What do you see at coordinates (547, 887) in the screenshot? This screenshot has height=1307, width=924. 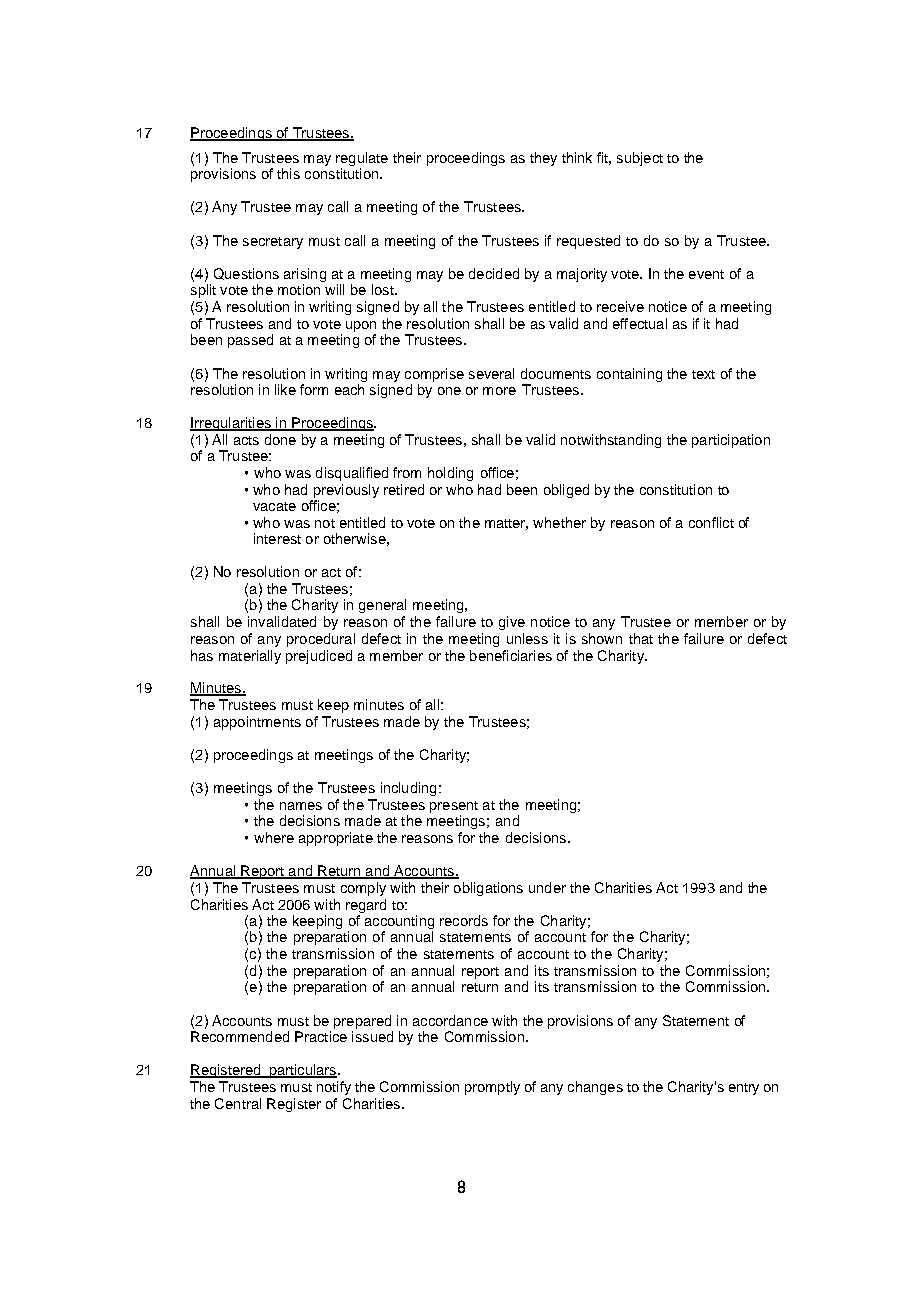 I see `under` at bounding box center [547, 887].
